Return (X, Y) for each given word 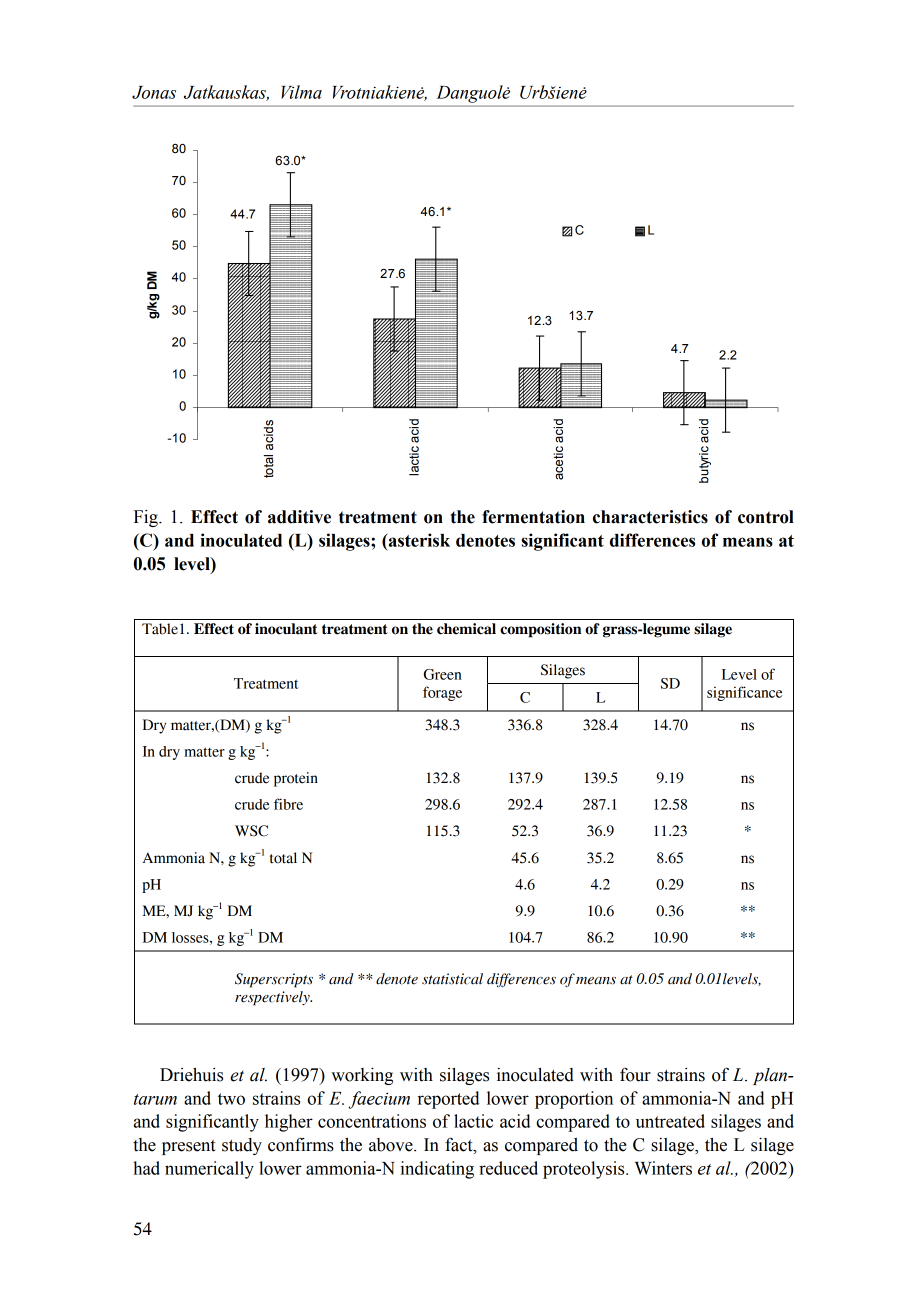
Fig (147, 518)
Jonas (154, 92)
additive (299, 517)
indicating (437, 1170)
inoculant (286, 629)
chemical (466, 629)
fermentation (533, 517)
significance (744, 693)
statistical (452, 979)
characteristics (650, 517)
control (766, 517)
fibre (288, 804)
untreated (670, 1121)
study (242, 1146)
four (635, 1074)
